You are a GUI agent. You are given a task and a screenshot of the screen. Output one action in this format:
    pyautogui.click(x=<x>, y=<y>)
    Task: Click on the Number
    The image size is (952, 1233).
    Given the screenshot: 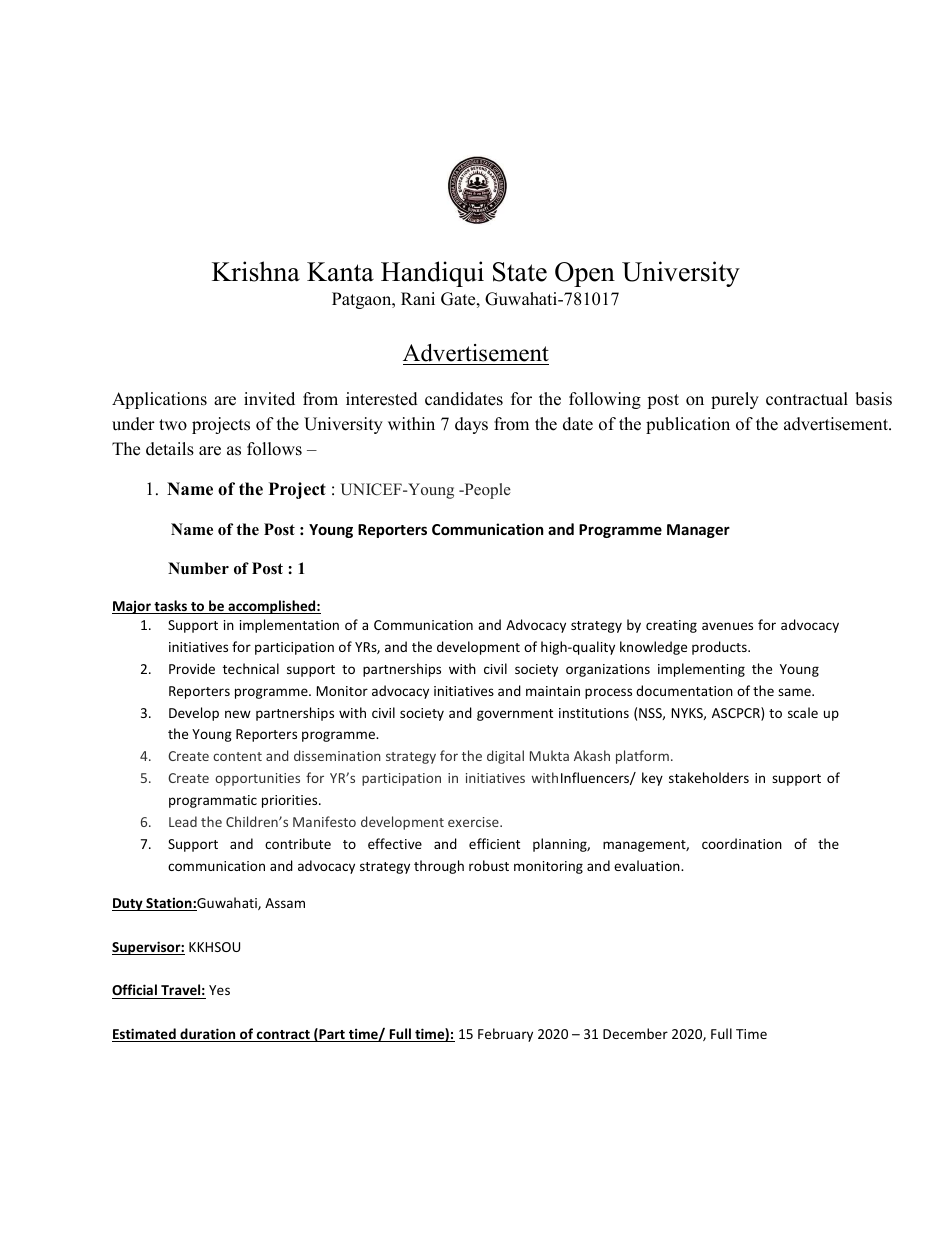 What is the action you would take?
    pyautogui.click(x=198, y=568)
